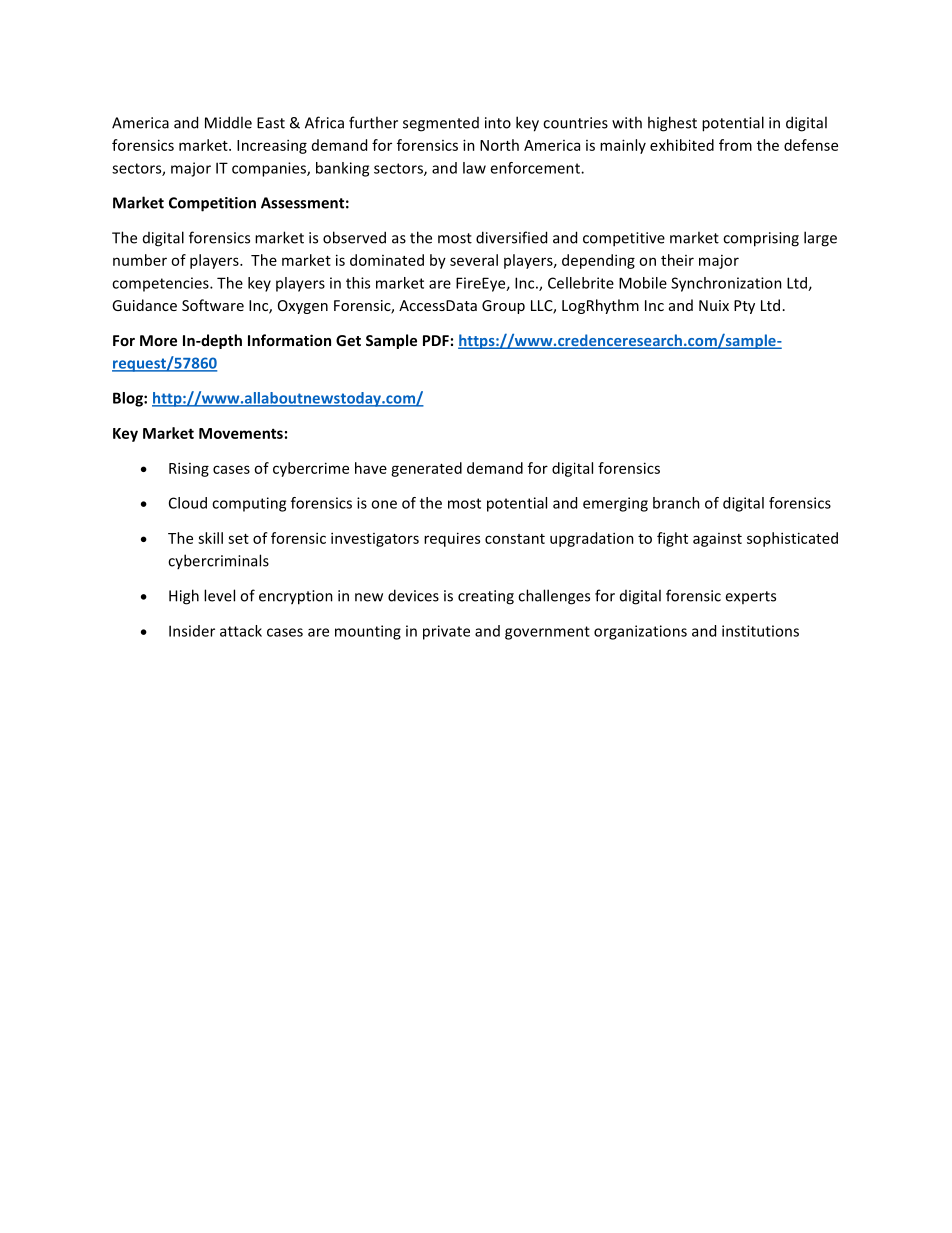 The height and width of the screenshot is (1233, 952). What do you see at coordinates (499, 145) in the screenshot?
I see `North` at bounding box center [499, 145].
